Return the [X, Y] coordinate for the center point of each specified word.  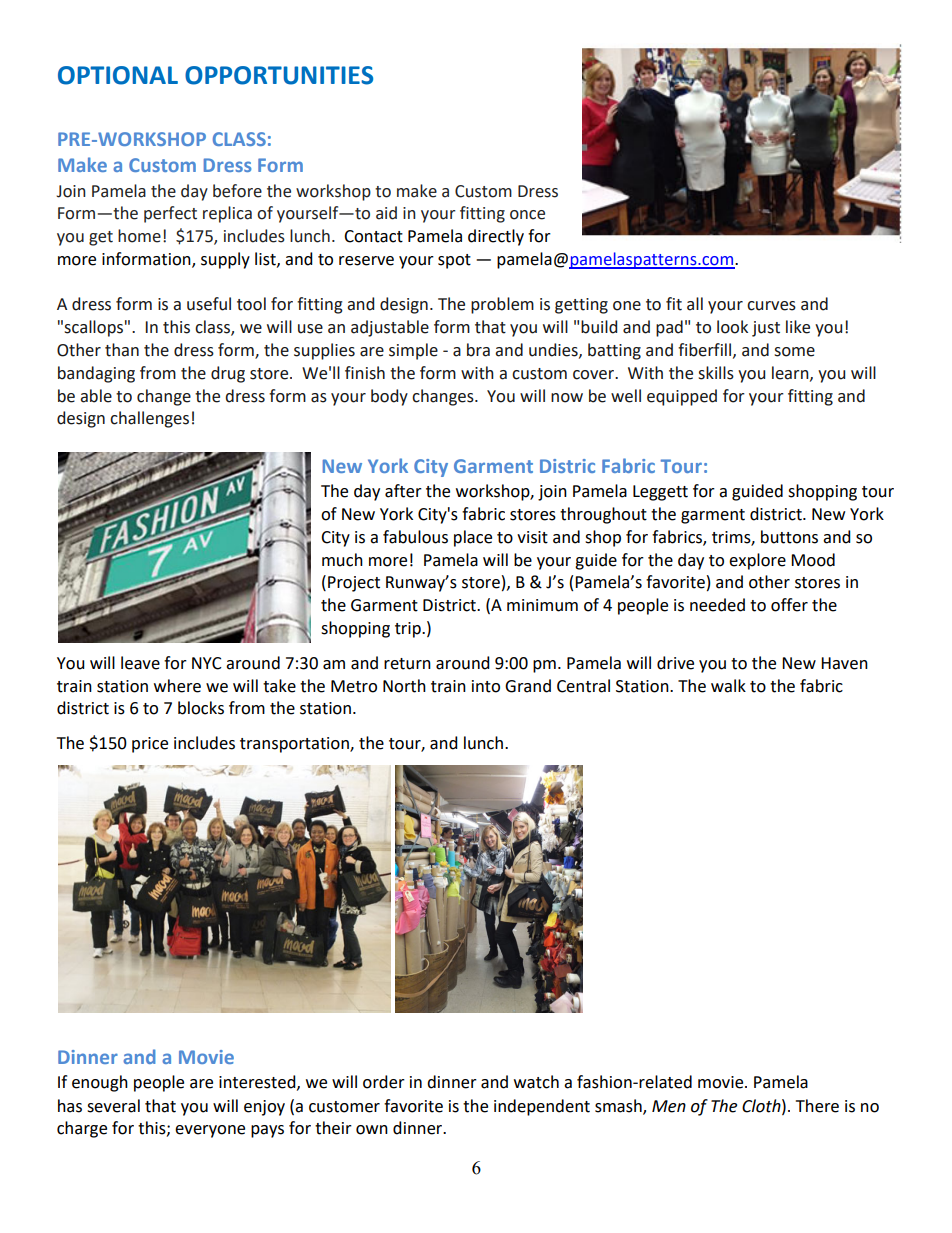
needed [717, 605]
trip [409, 630]
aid [386, 213]
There [817, 1106]
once [527, 215]
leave [140, 663]
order [384, 1082]
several [113, 1106]
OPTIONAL [118, 75]
